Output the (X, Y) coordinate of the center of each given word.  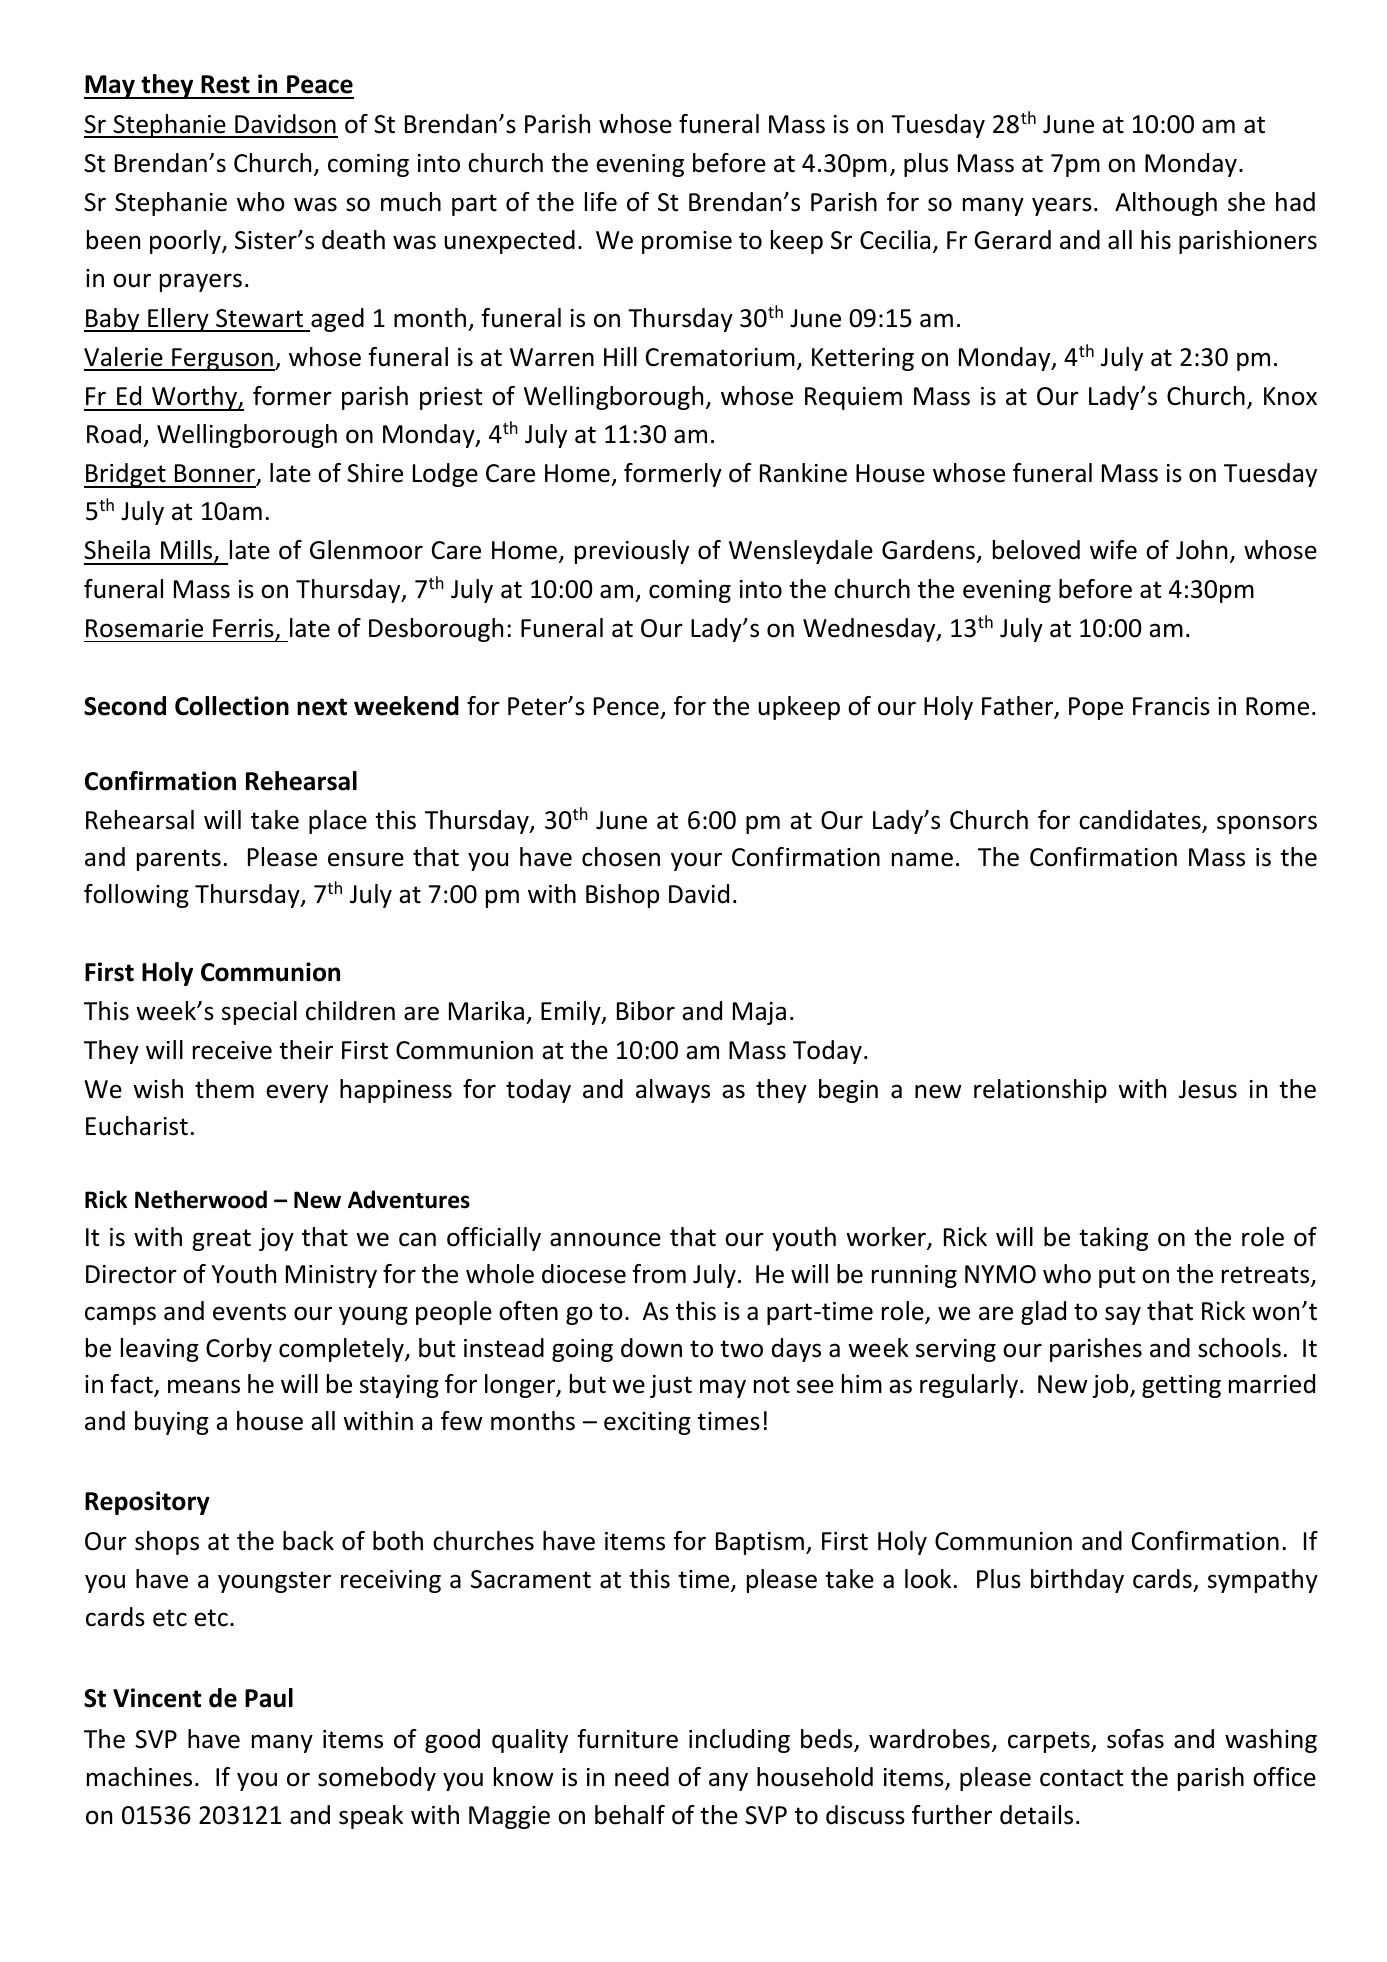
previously (632, 552)
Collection (232, 706)
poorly (186, 242)
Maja (759, 1013)
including (739, 1741)
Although (1166, 204)
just (671, 1386)
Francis (1171, 706)
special (259, 1013)
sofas (1135, 1739)
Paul (269, 1698)
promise (687, 242)
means (204, 1386)
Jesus (1208, 1089)
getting (1181, 1386)
